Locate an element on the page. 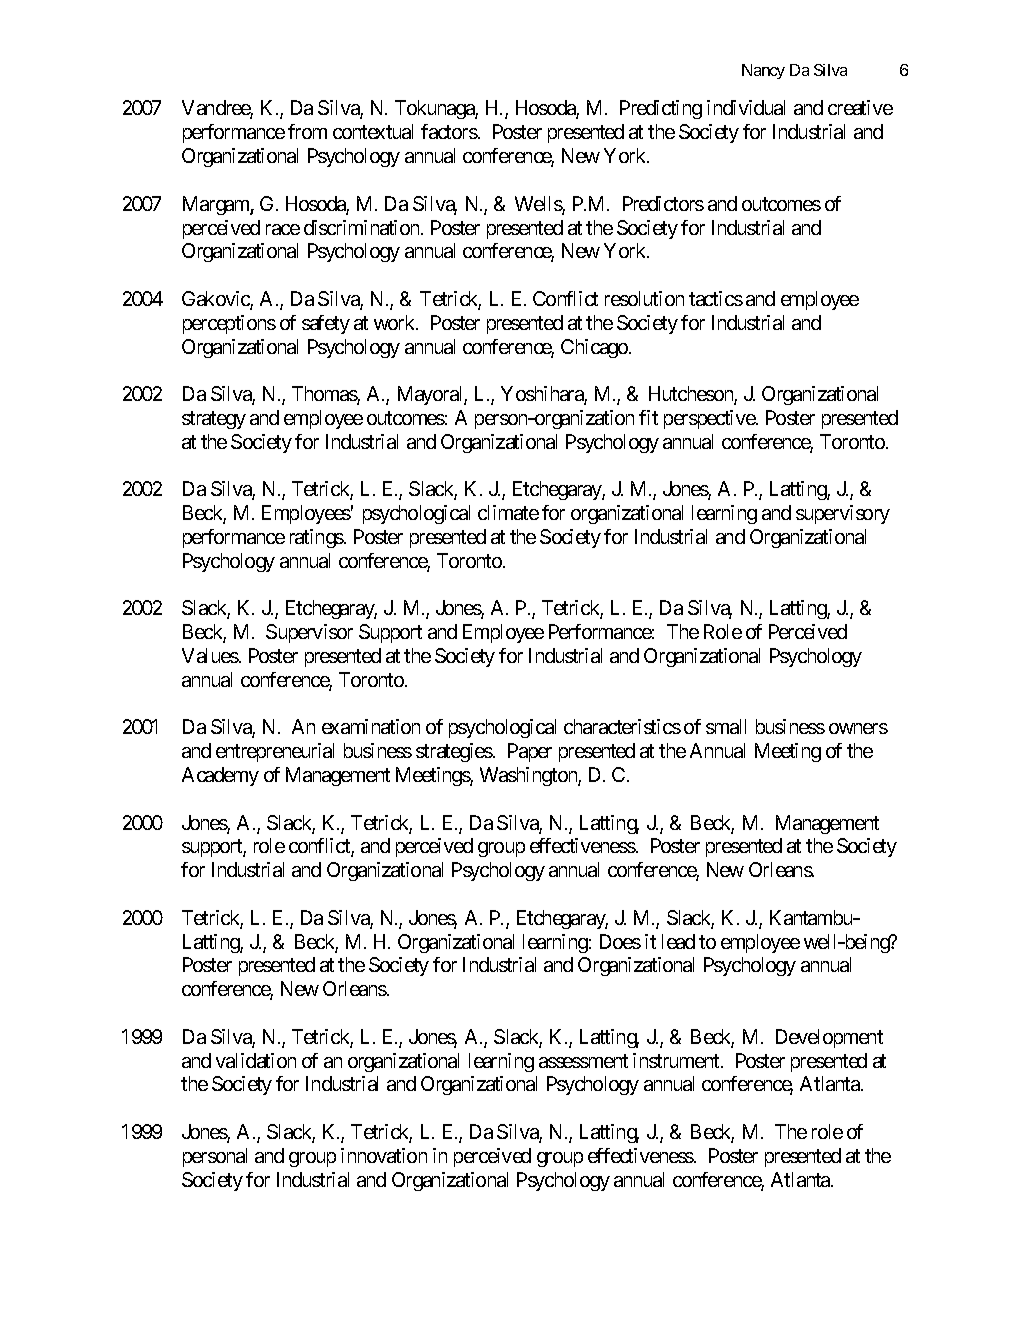  factors is located at coordinates (449, 131).
